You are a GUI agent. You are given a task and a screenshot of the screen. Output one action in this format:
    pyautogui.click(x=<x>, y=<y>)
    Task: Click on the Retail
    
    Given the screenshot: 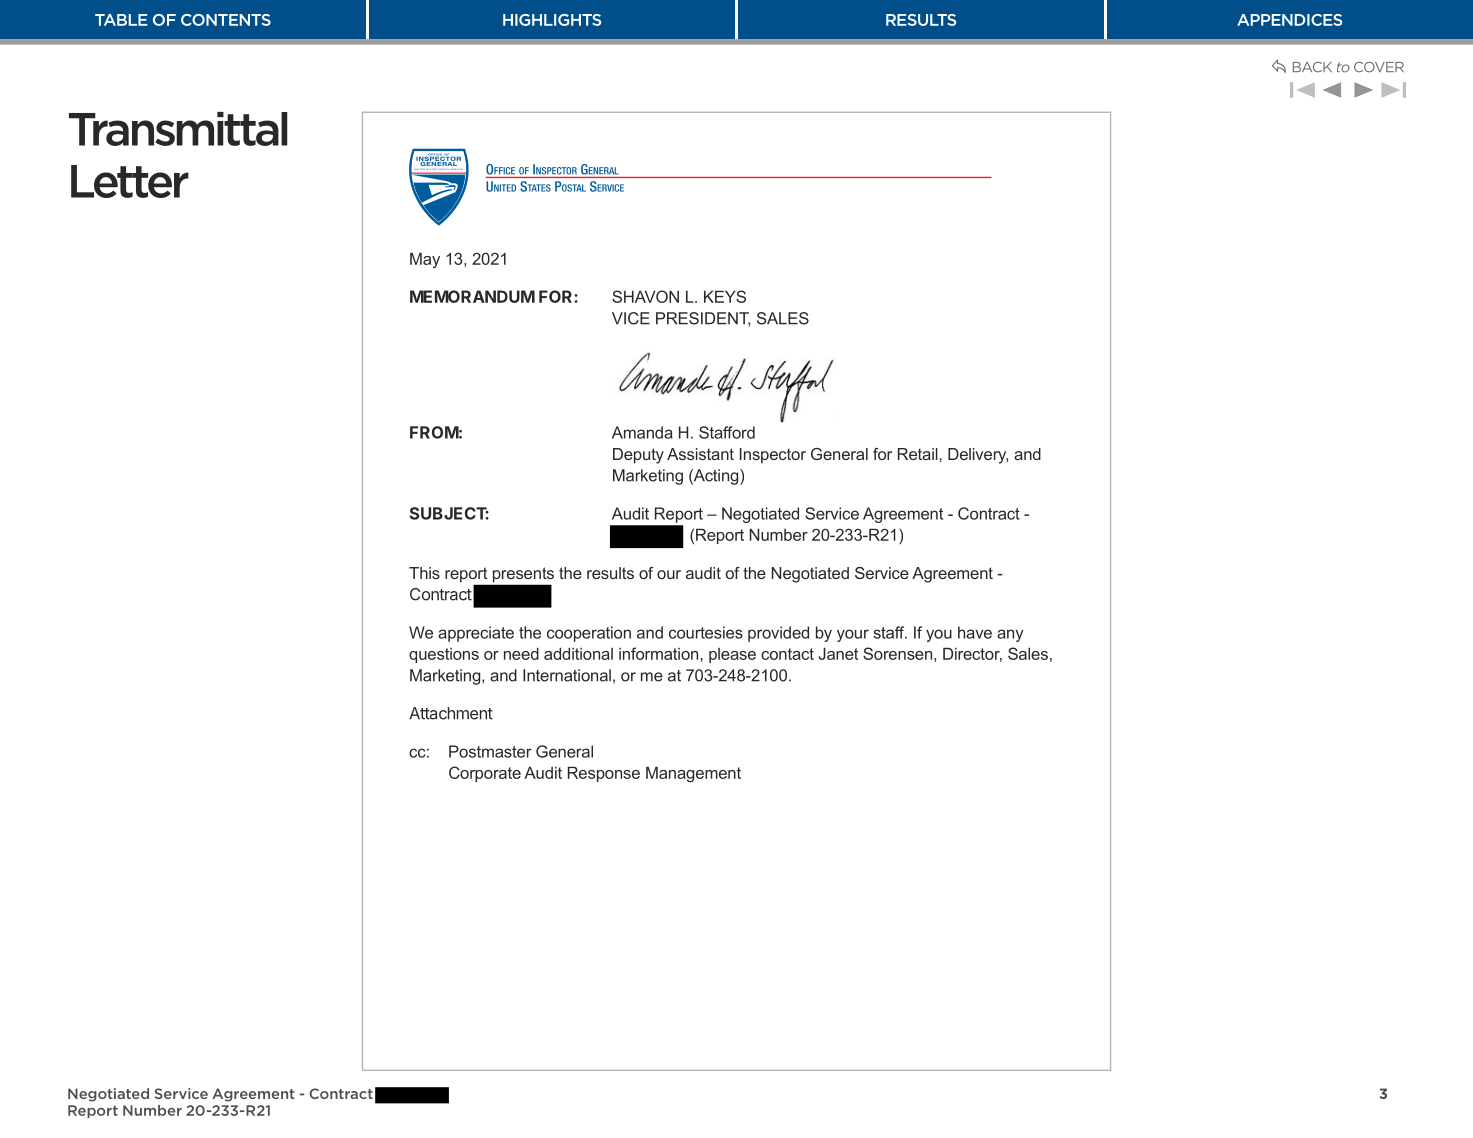 What is the action you would take?
    pyautogui.click(x=919, y=454)
